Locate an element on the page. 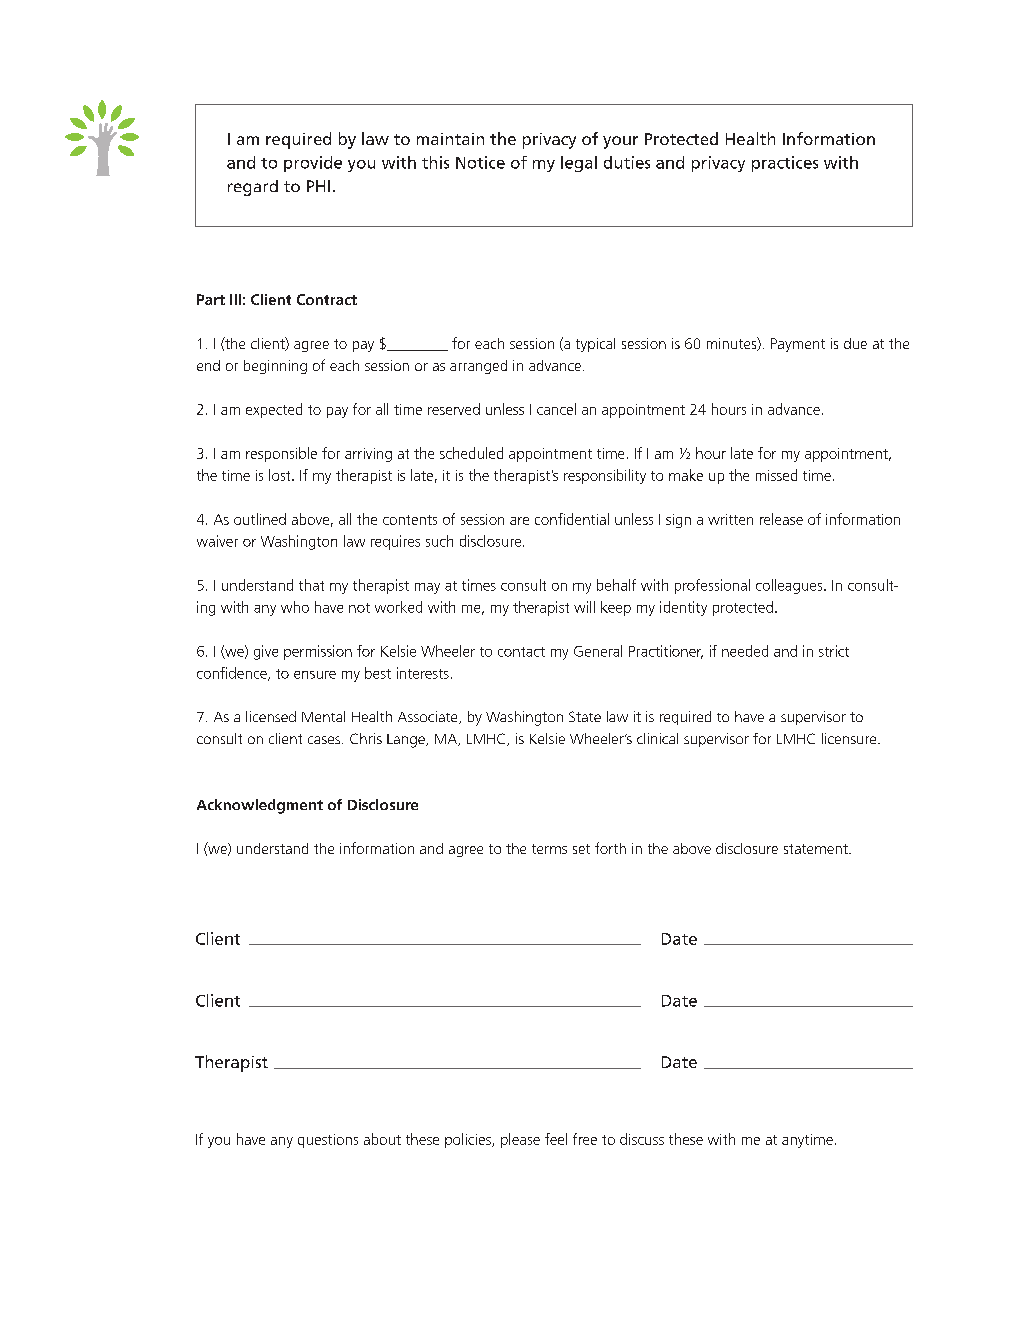 The height and width of the image is (1338, 1034). are is located at coordinates (519, 521).
